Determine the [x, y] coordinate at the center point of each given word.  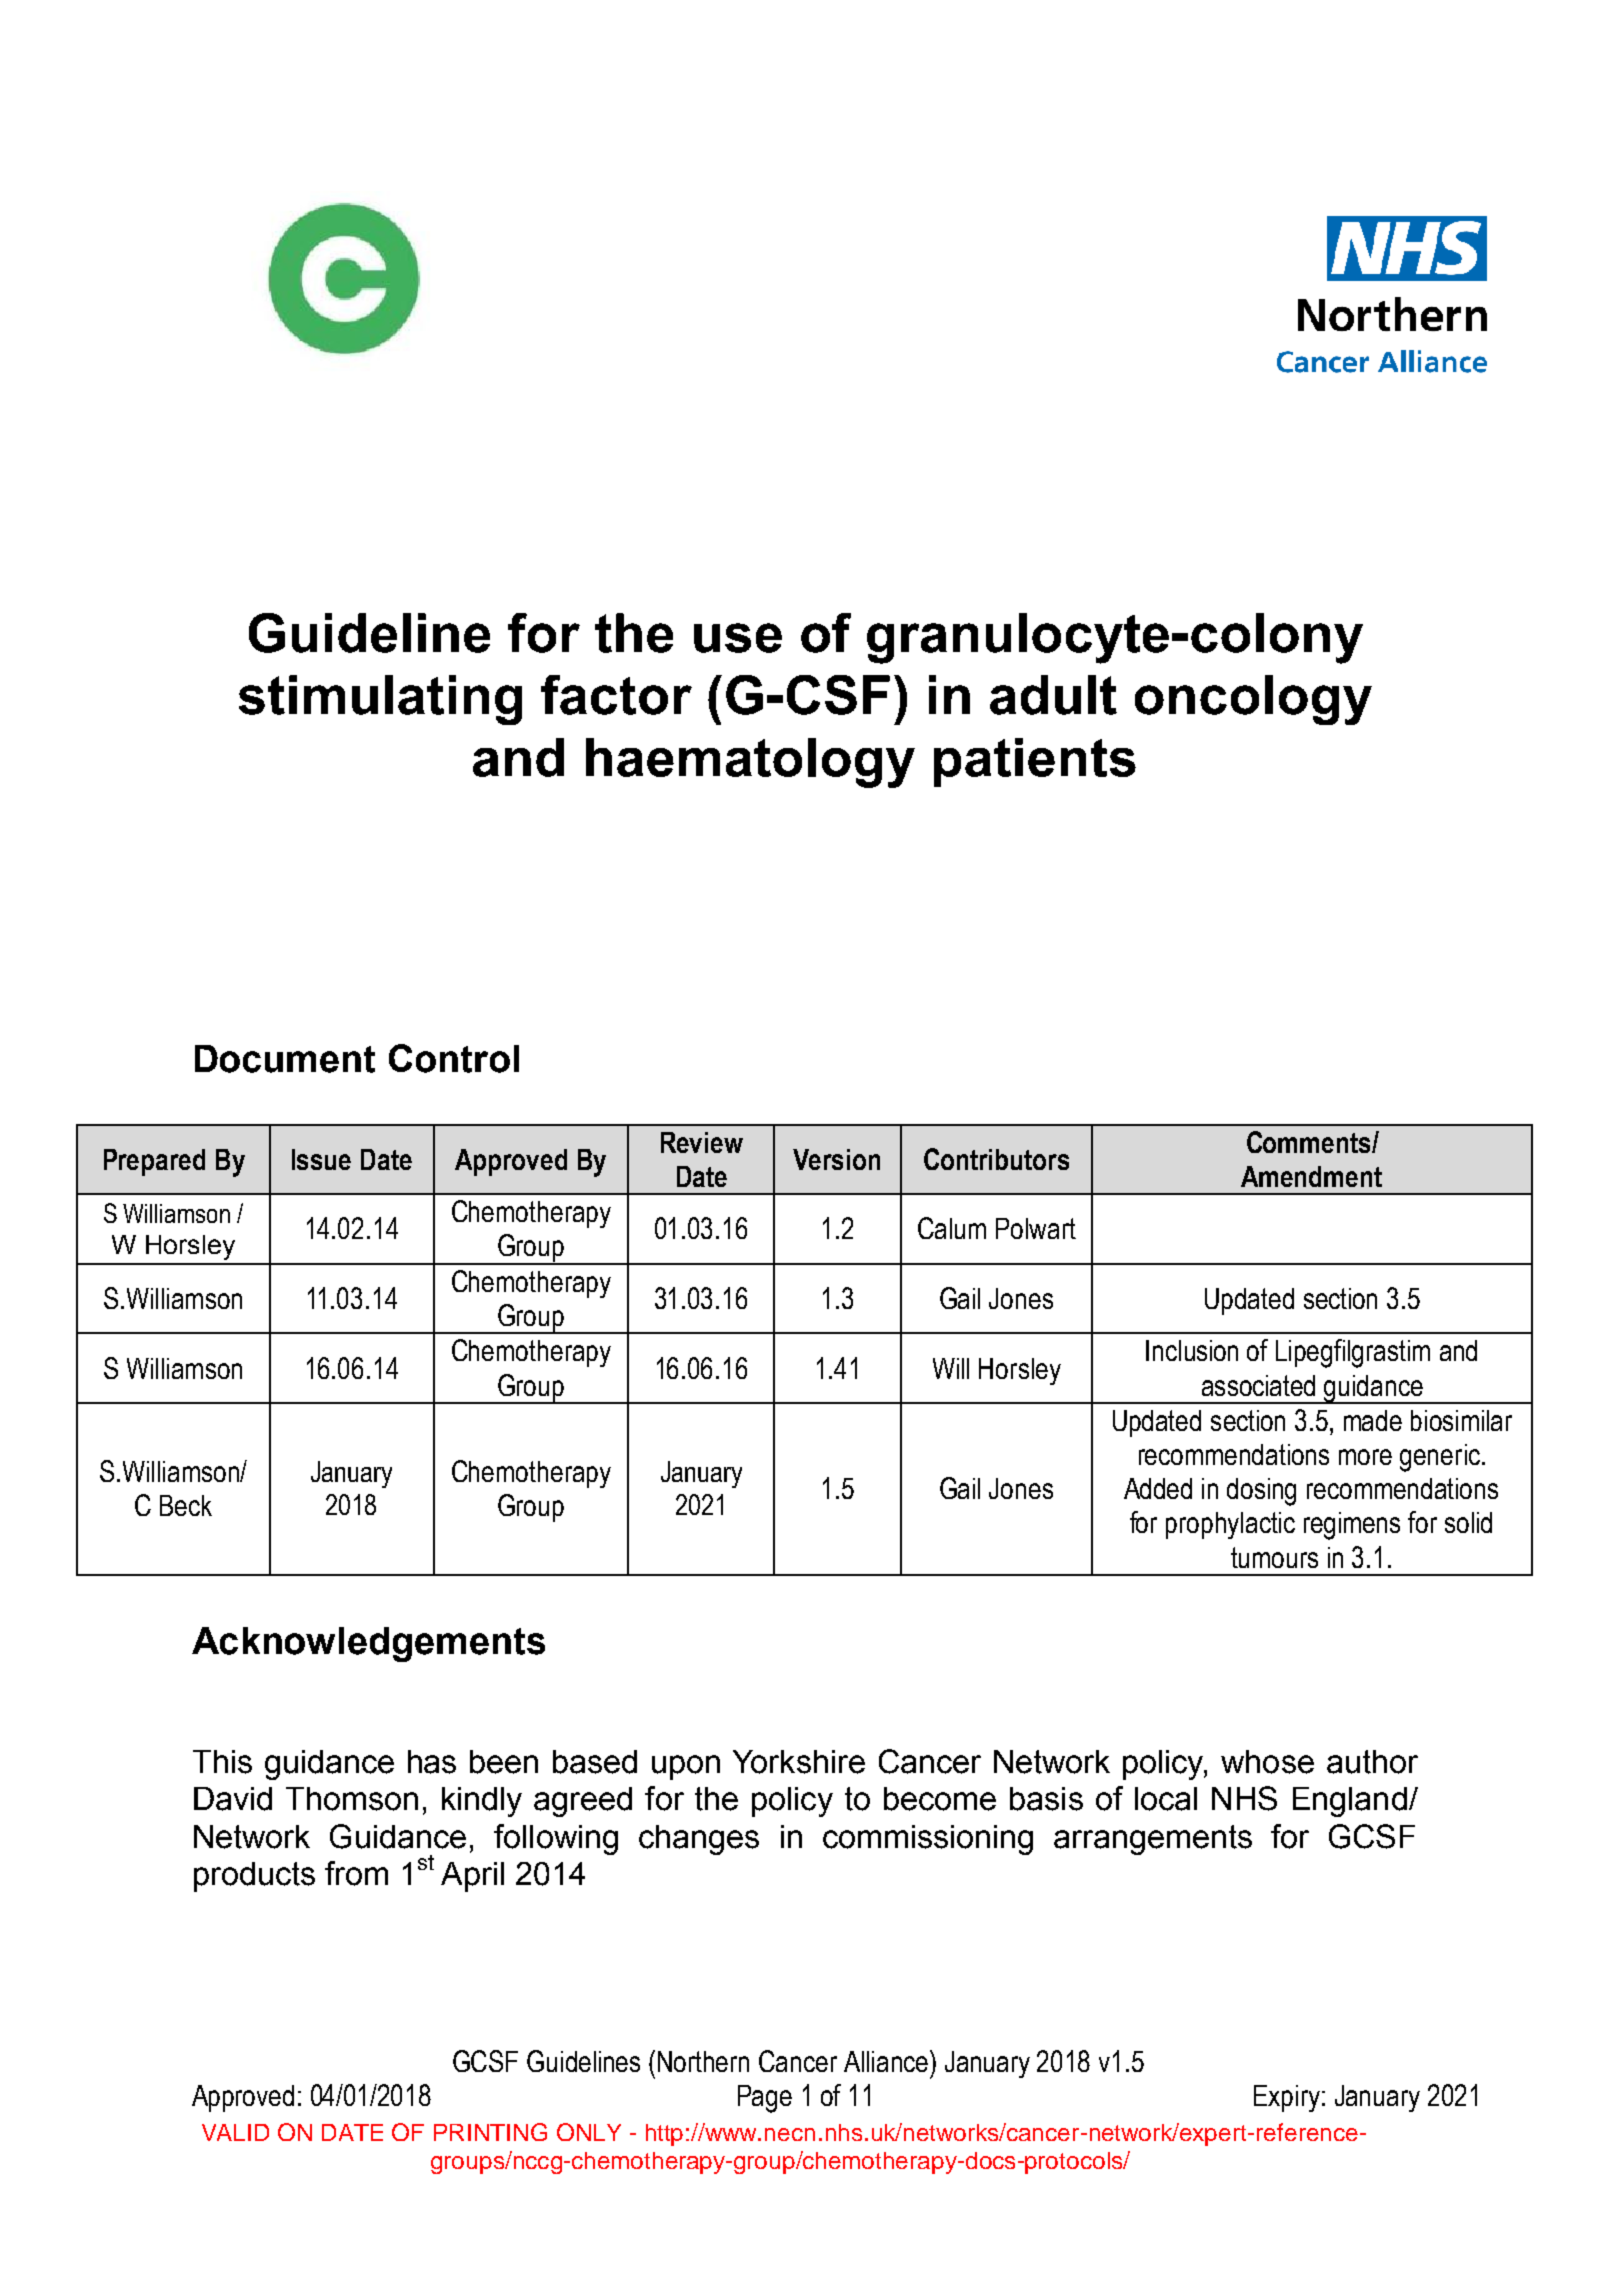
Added [1158, 1488]
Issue [321, 1159]
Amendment [1311, 1176]
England [1350, 1802]
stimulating [380, 700]
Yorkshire [799, 1762]
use [738, 638]
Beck [186, 1505]
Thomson [352, 1799]
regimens [1352, 1526]
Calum [952, 1228]
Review [702, 1142]
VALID [235, 2132]
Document [285, 1059]
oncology [1253, 700]
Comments [1310, 1142]
